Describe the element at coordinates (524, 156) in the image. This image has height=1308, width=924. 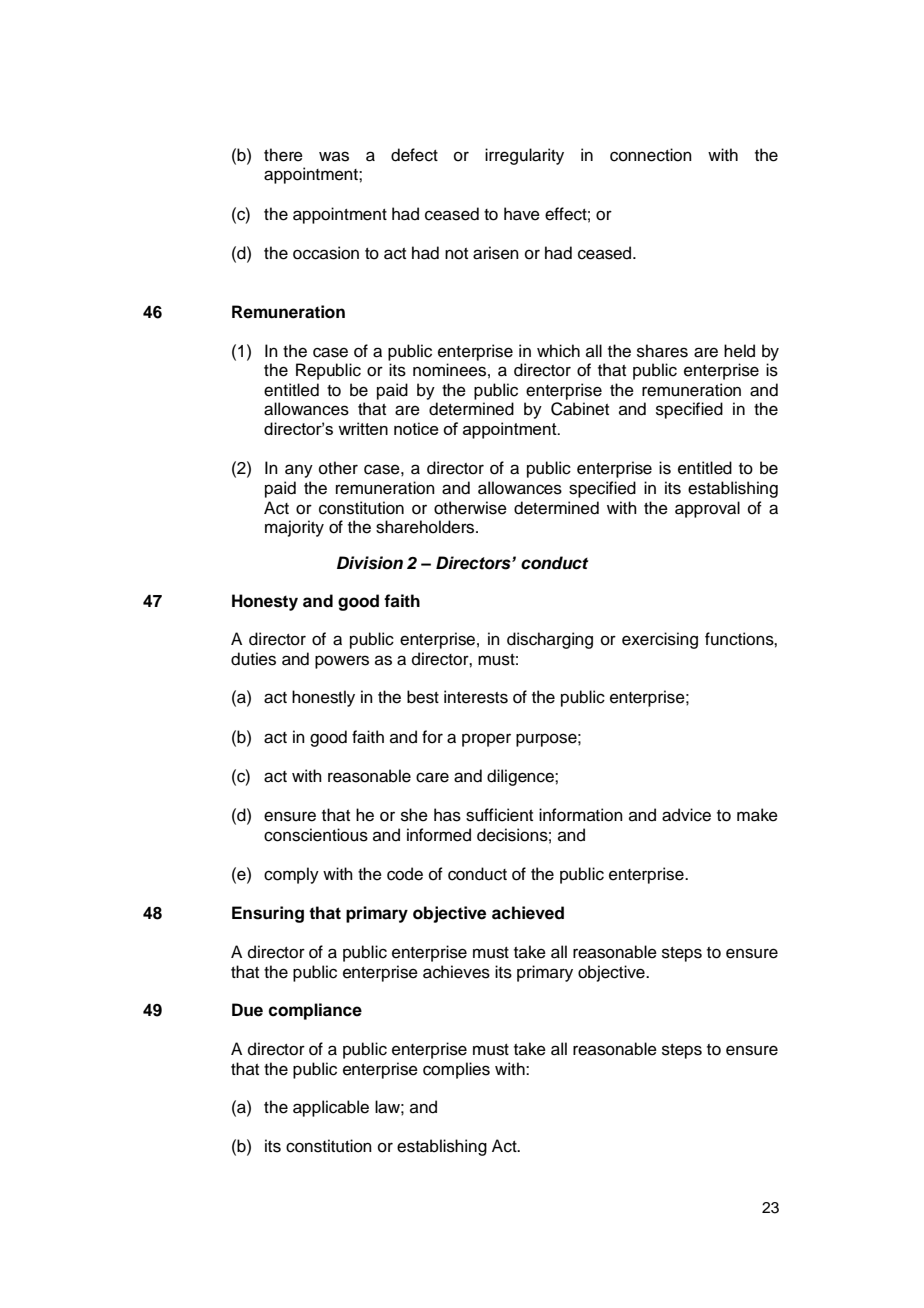
I see `irregularity` at that location.
